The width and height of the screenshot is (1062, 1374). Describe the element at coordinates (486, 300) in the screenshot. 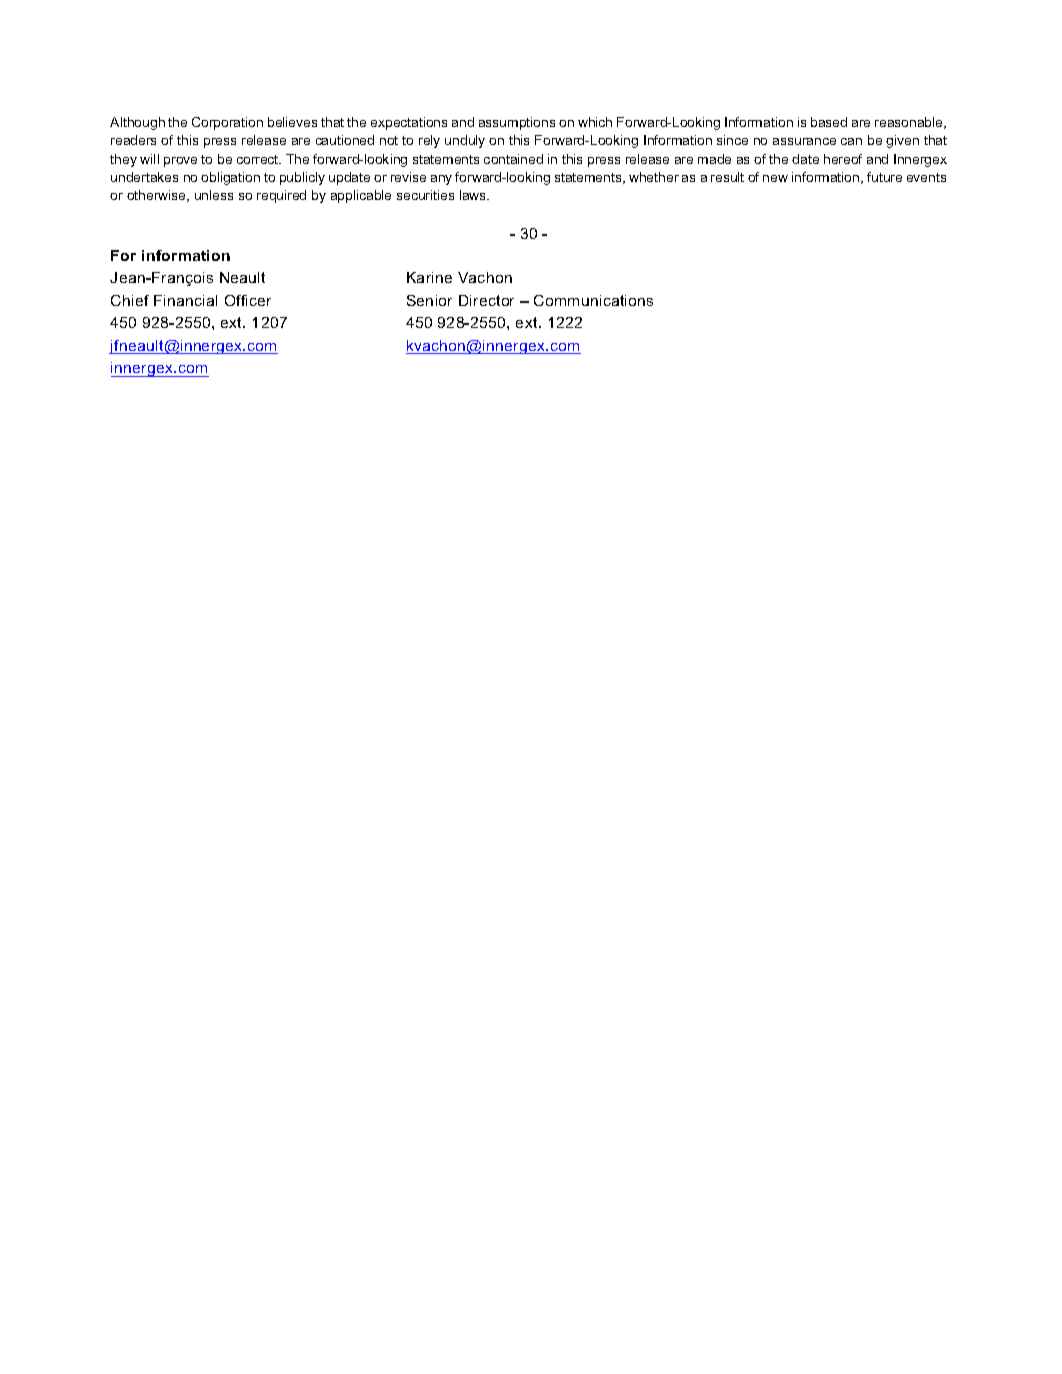

I see `Director` at that location.
